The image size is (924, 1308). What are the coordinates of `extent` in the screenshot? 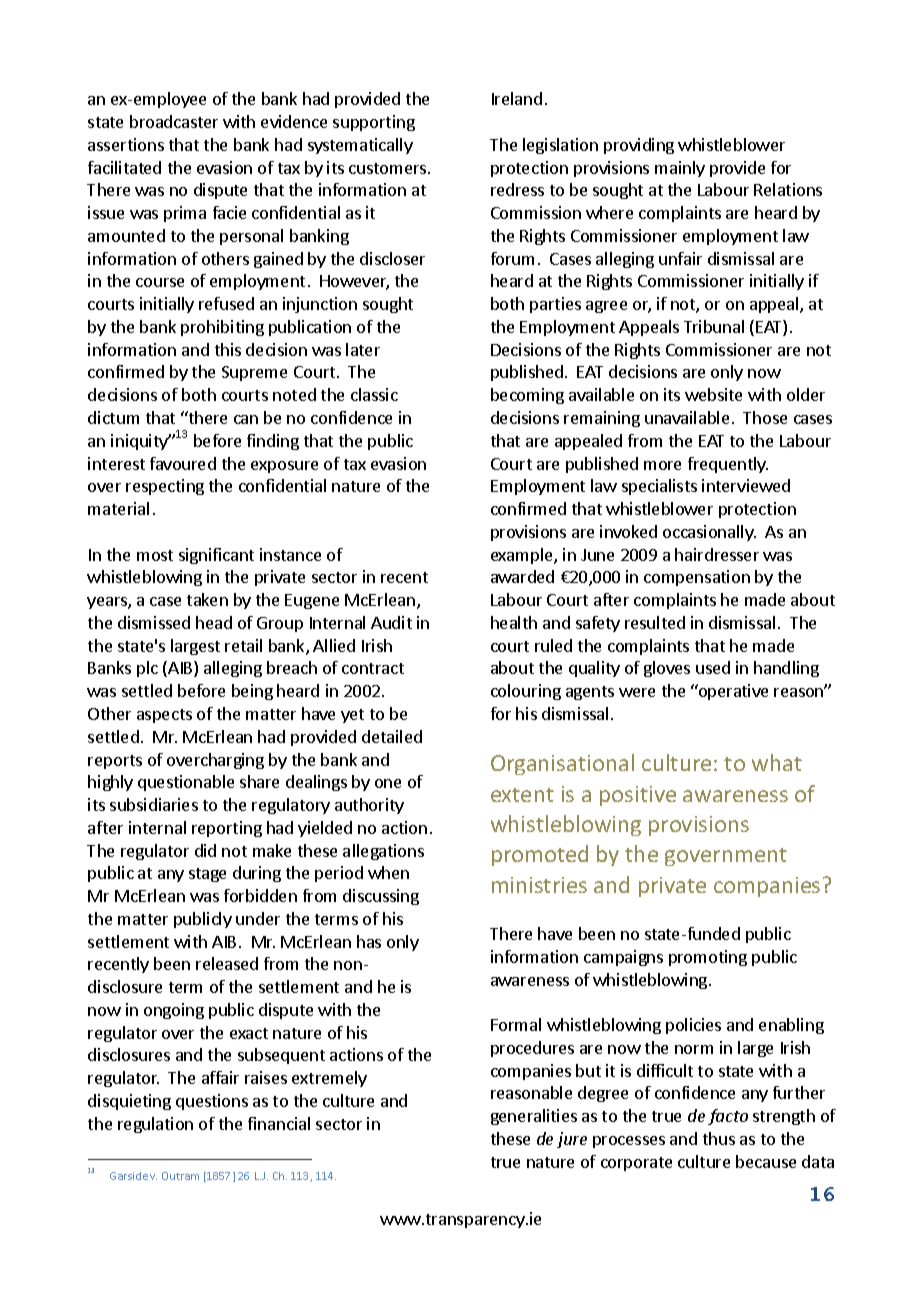 It's located at (522, 795).
